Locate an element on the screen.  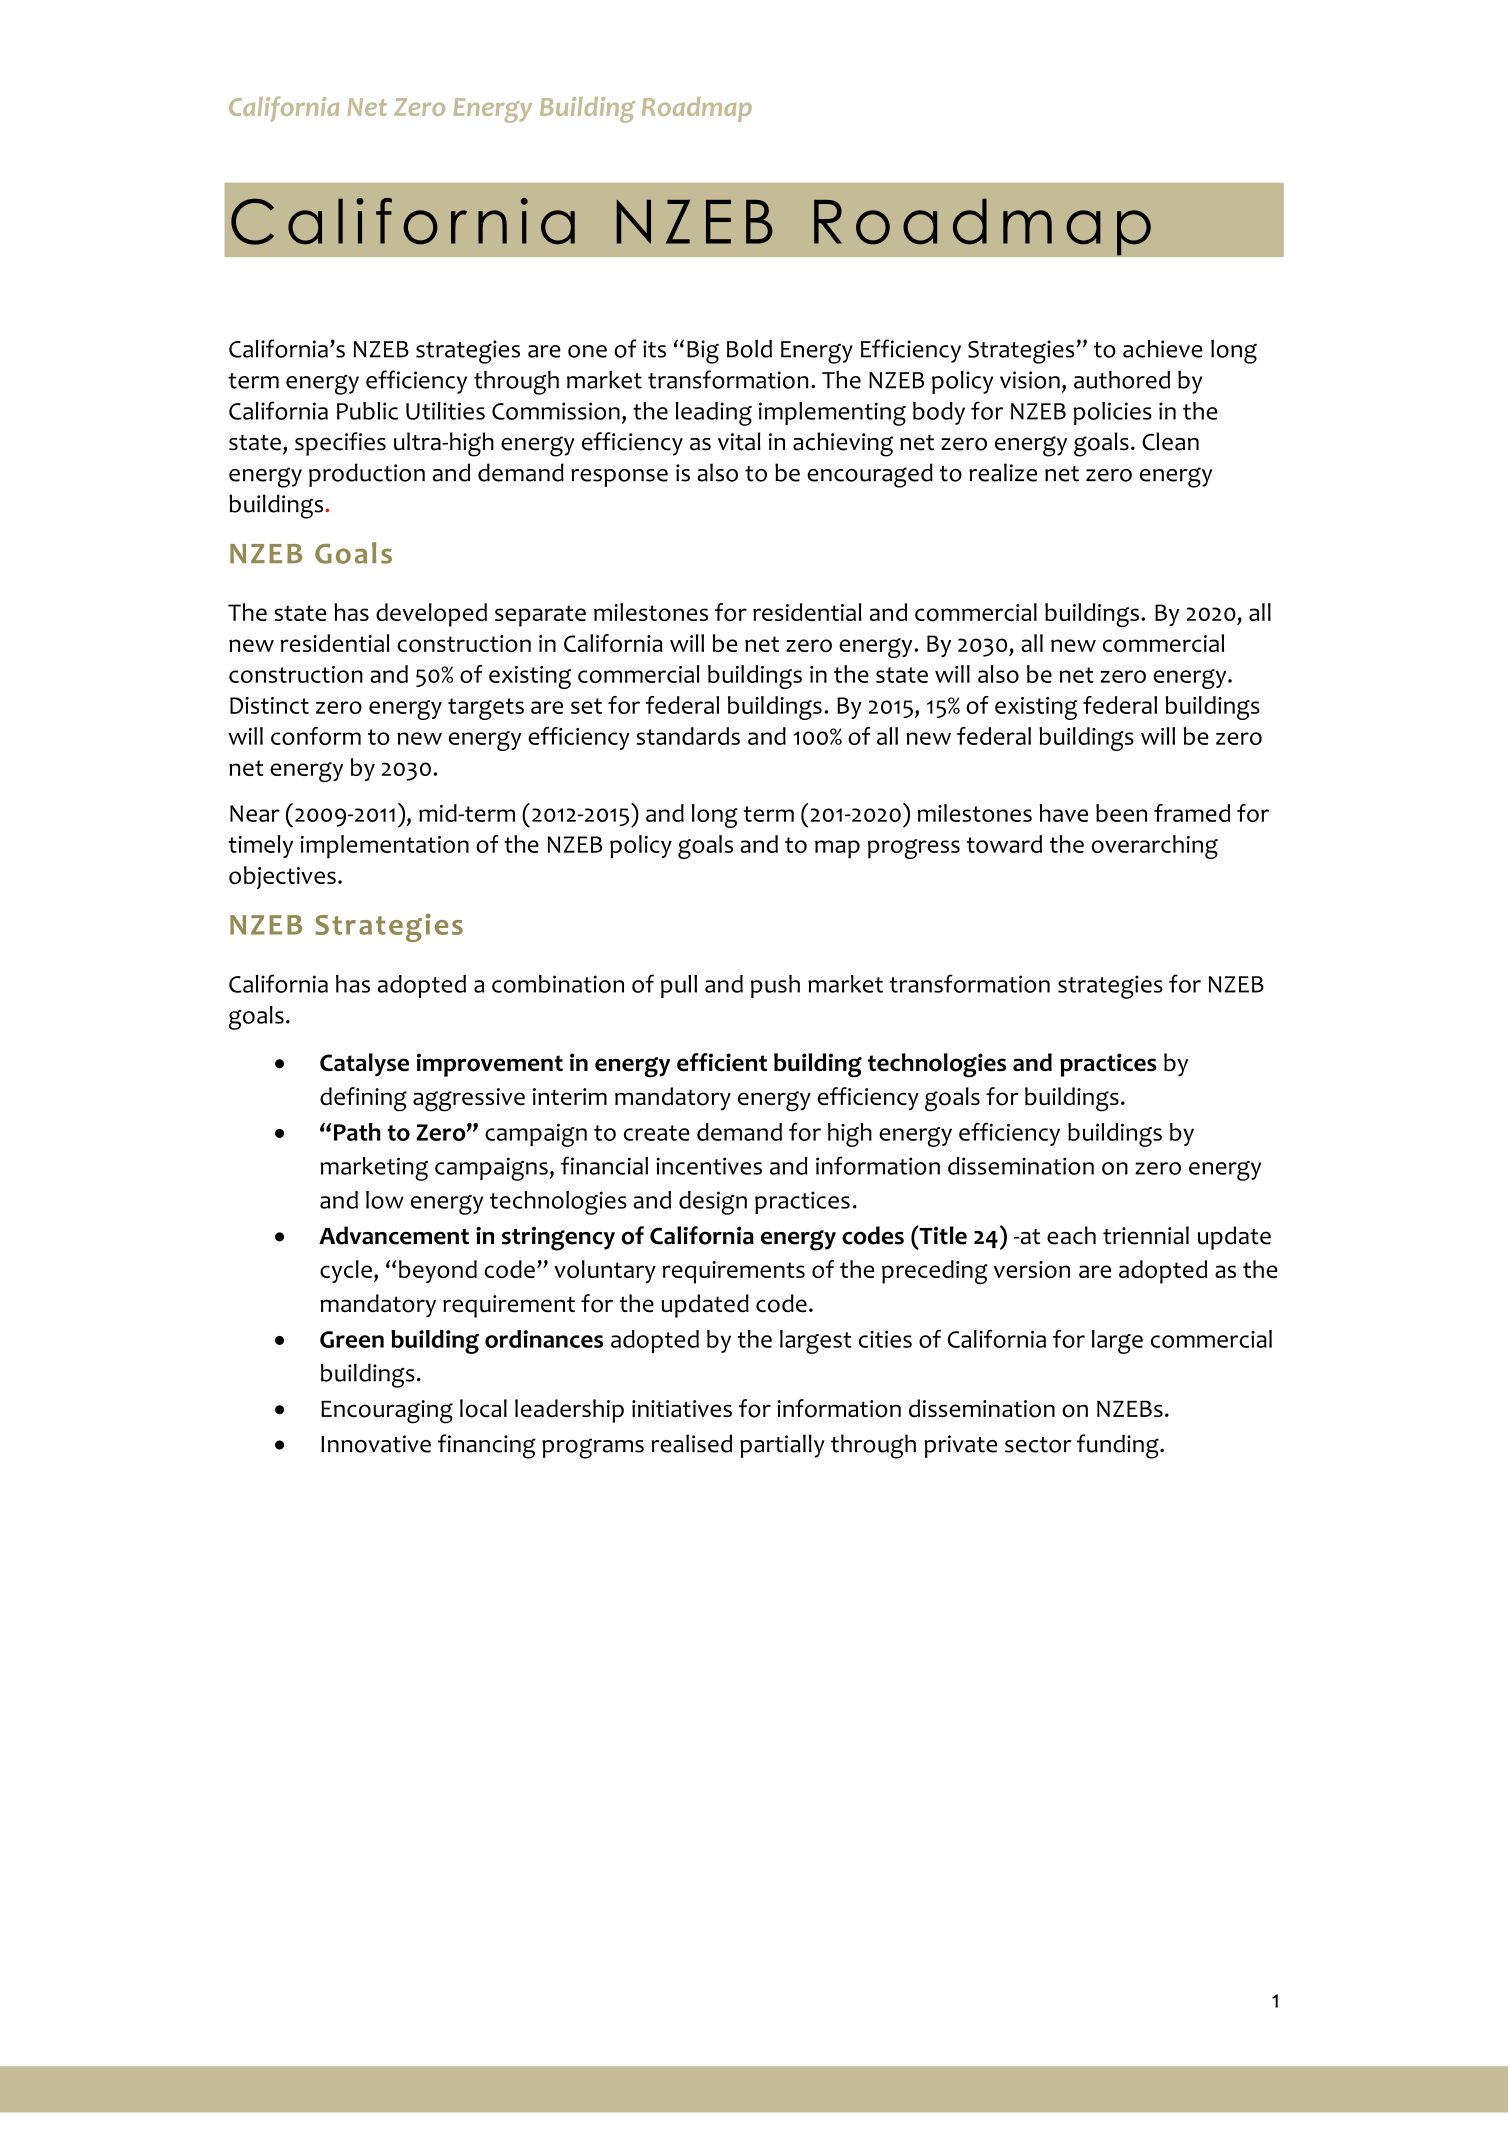
sector is located at coordinates (1038, 1445).
